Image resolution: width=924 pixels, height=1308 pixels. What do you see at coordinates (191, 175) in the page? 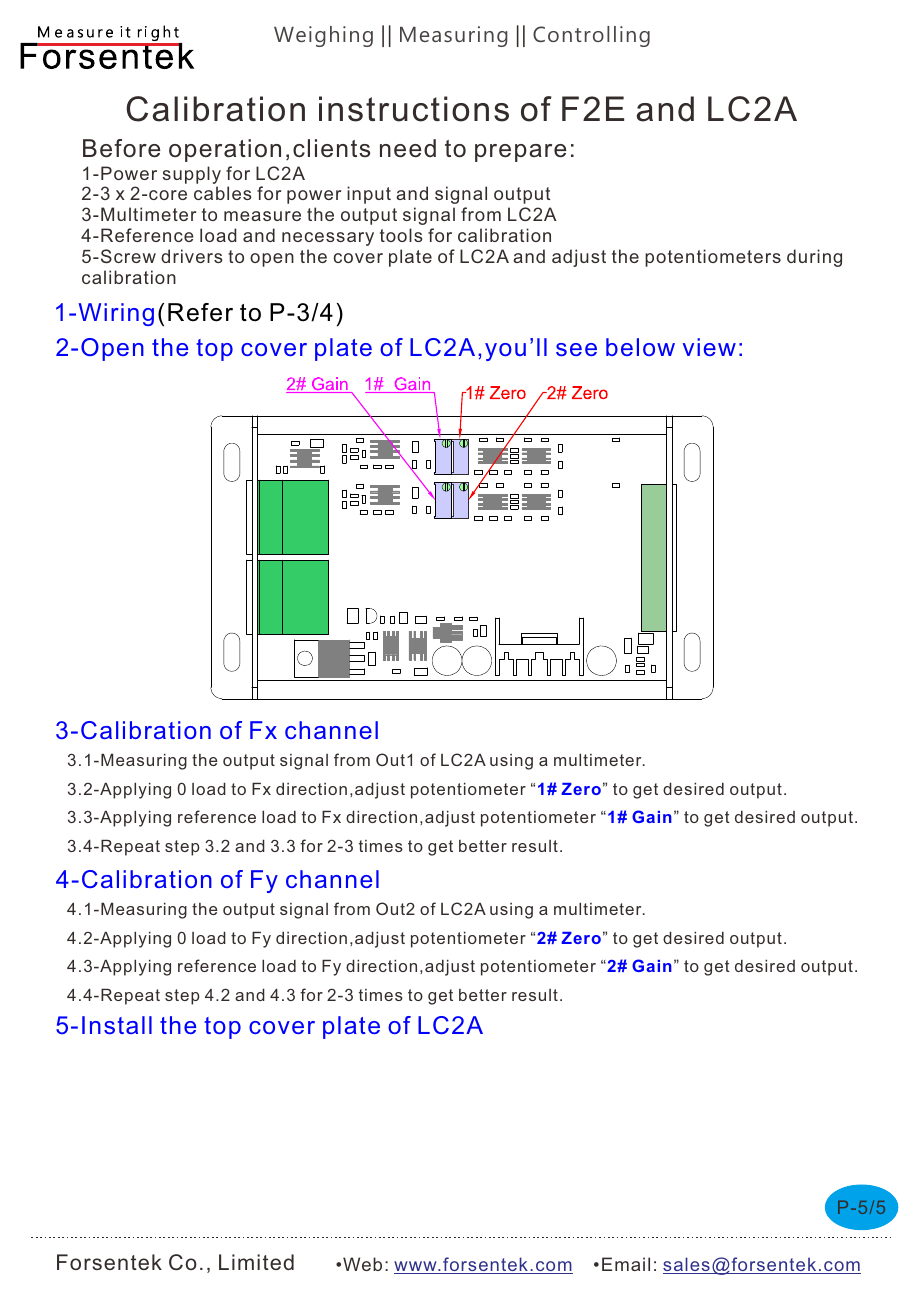
I see `supply` at bounding box center [191, 175].
